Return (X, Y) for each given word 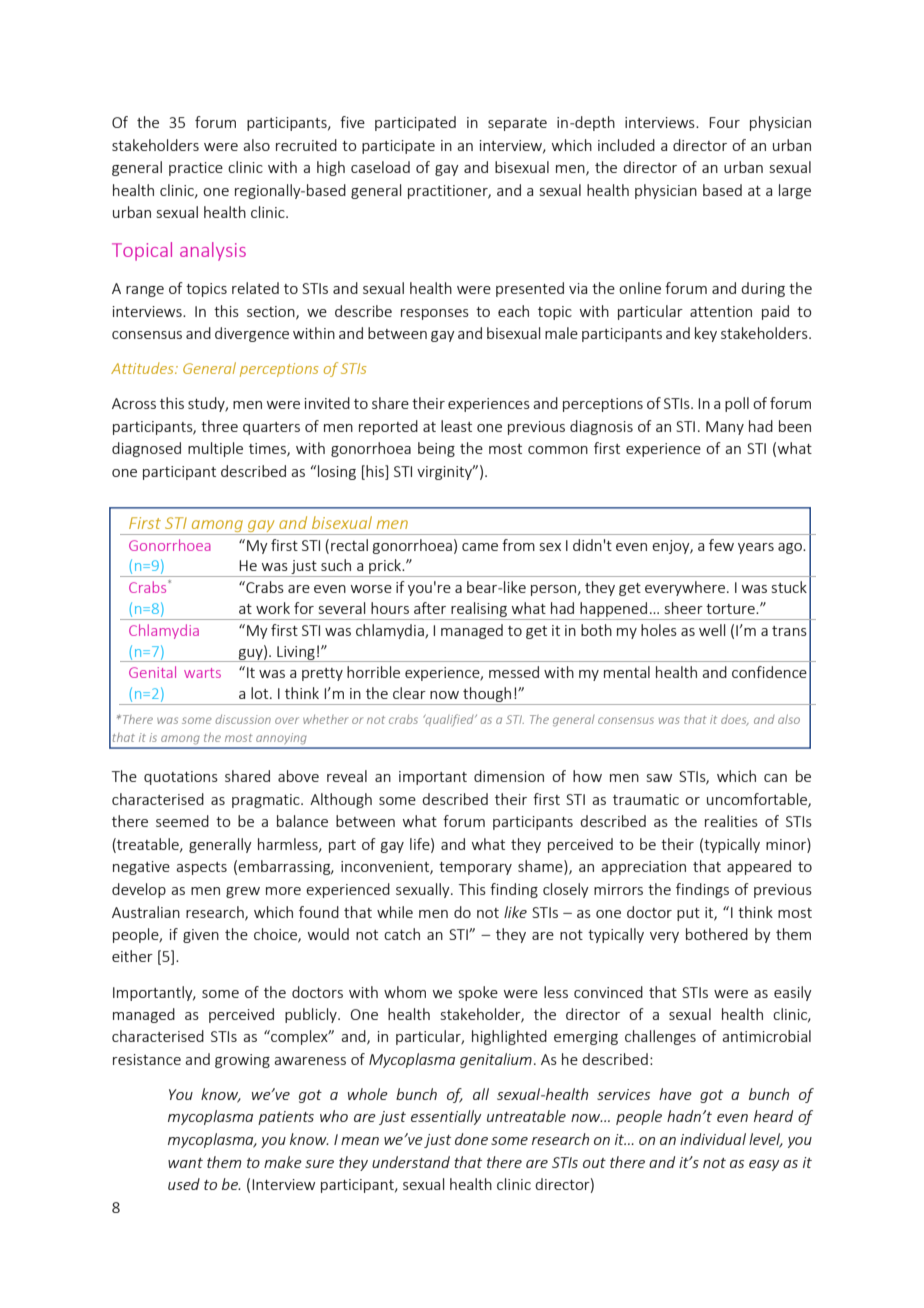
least (456, 426)
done (471, 1139)
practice (196, 169)
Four (724, 122)
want (185, 1163)
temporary (475, 868)
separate (517, 124)
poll (737, 404)
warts (202, 673)
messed (514, 672)
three (219, 426)
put (688, 914)
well (712, 630)
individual (713, 1139)
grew (243, 892)
